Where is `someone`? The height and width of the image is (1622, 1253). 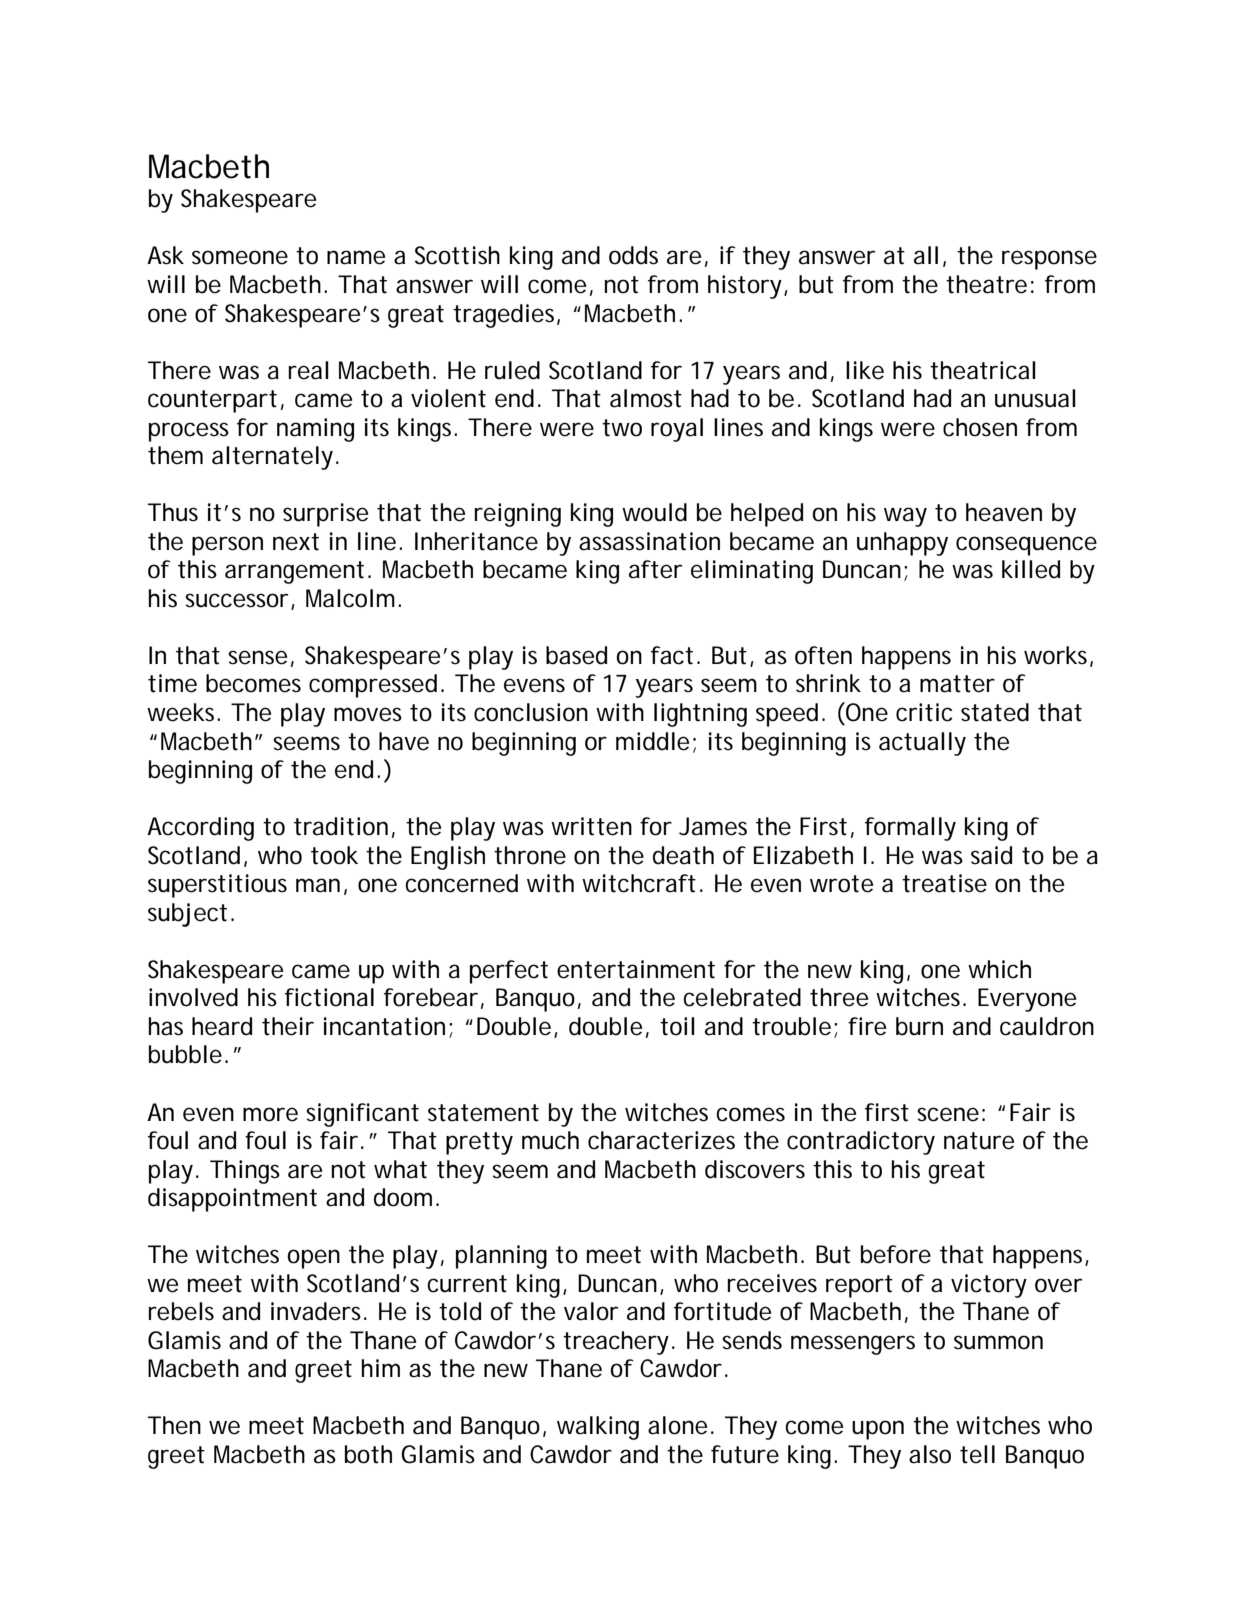
someone is located at coordinates (240, 257).
